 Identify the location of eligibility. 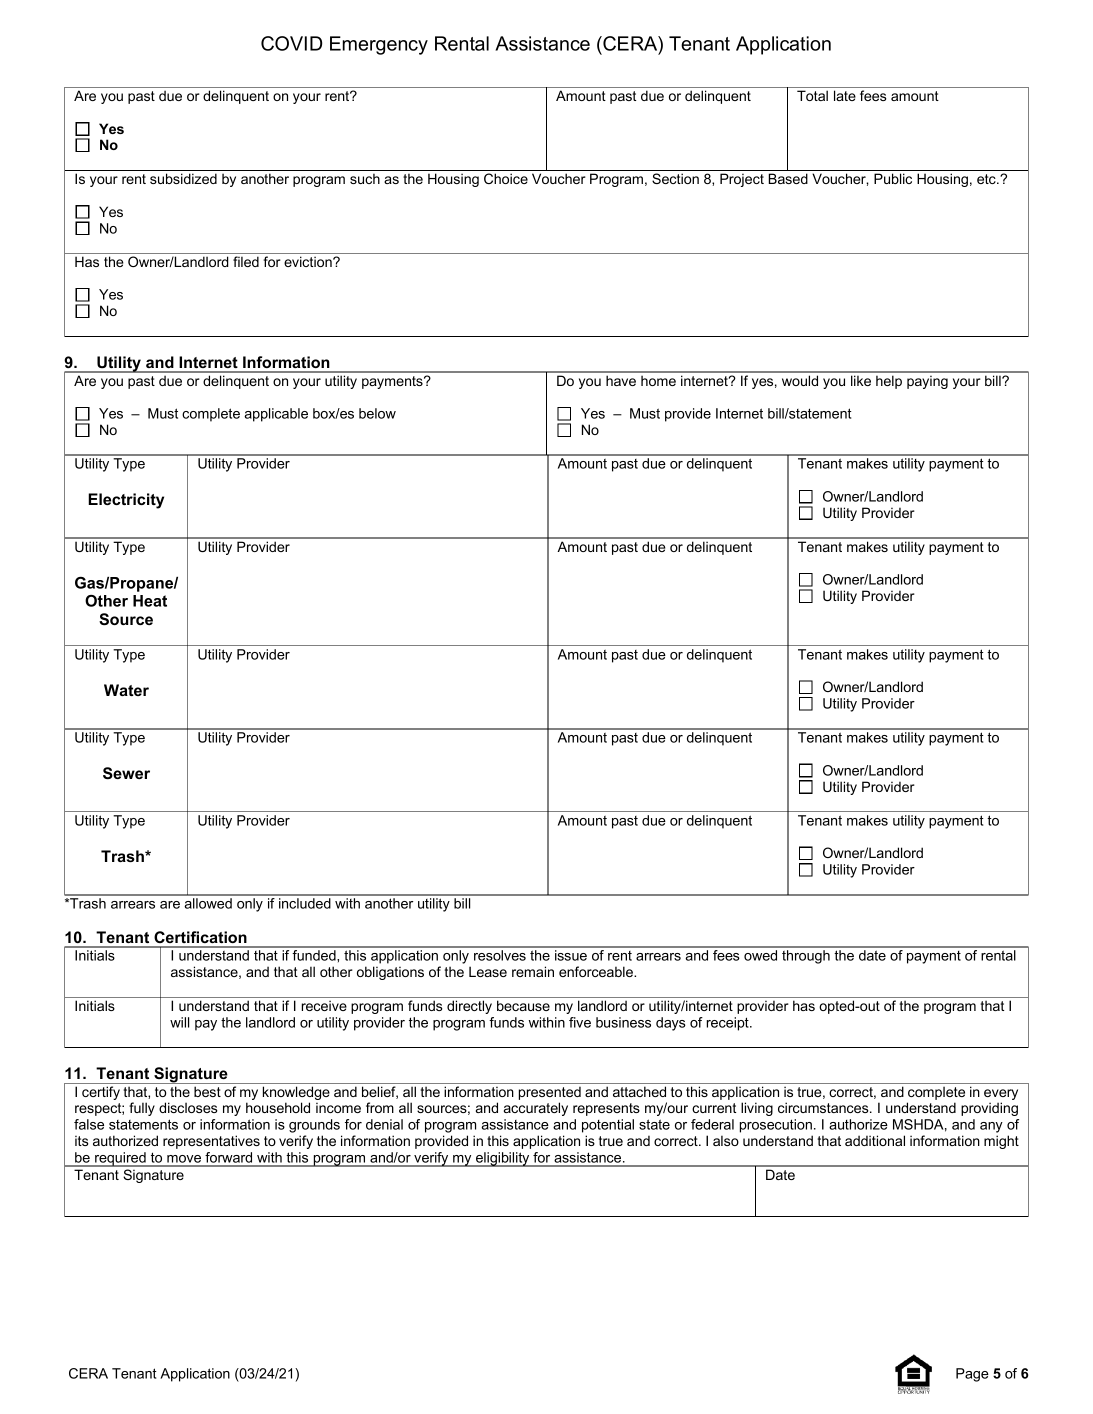
(503, 1159).
